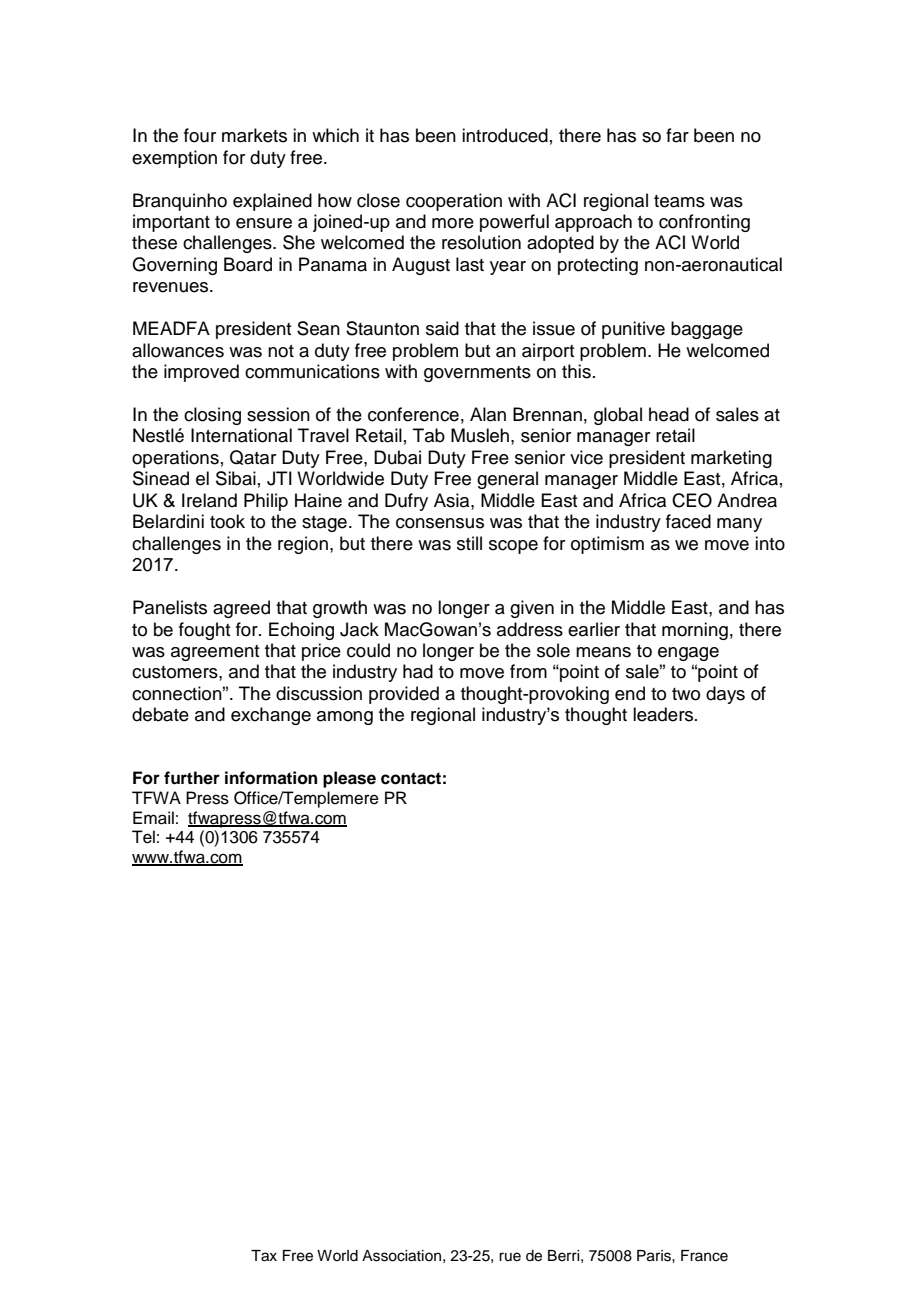 This screenshot has height=1309, width=924. I want to click on Tel, so click(143, 837).
